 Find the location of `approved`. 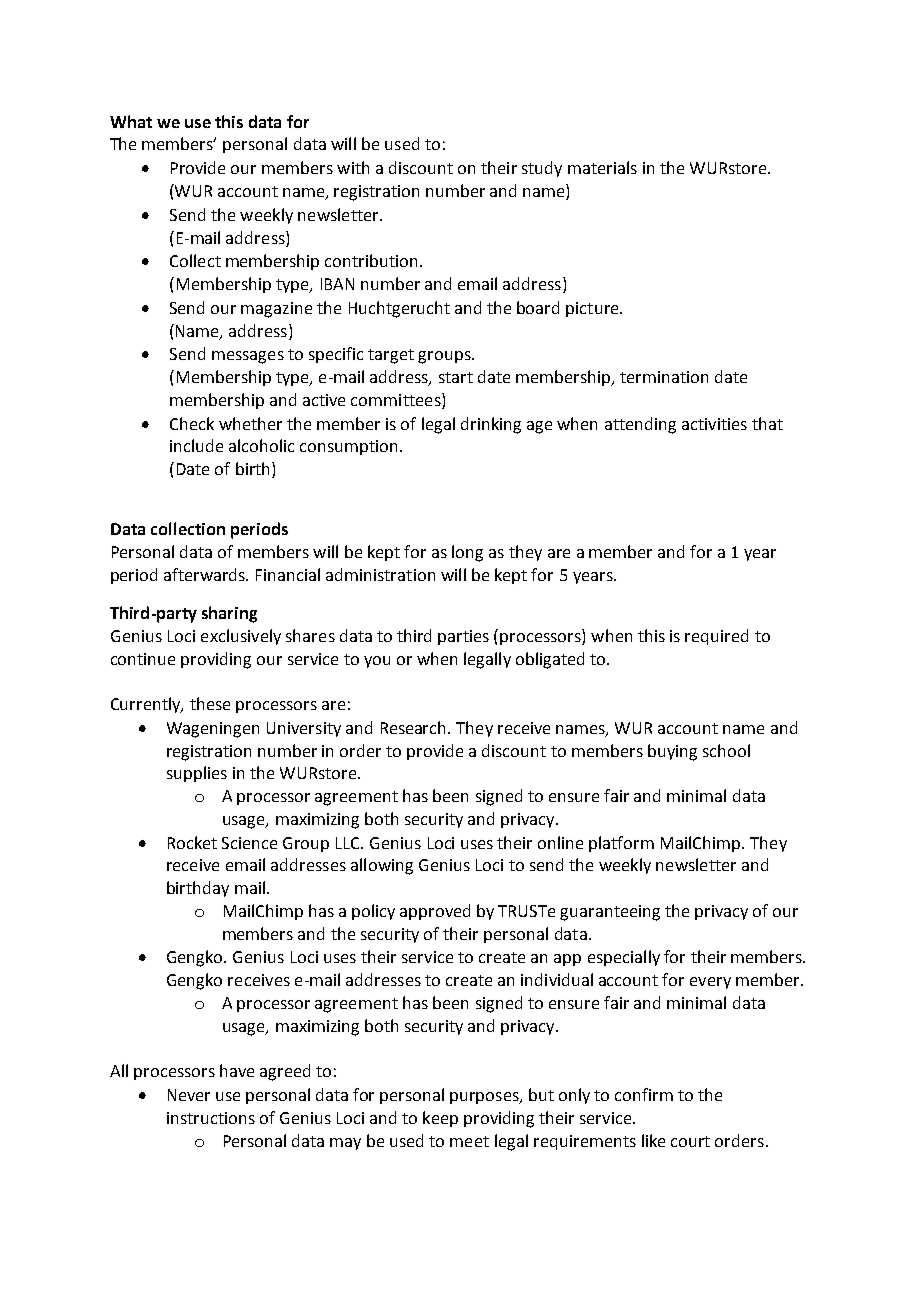

approved is located at coordinates (435, 912).
